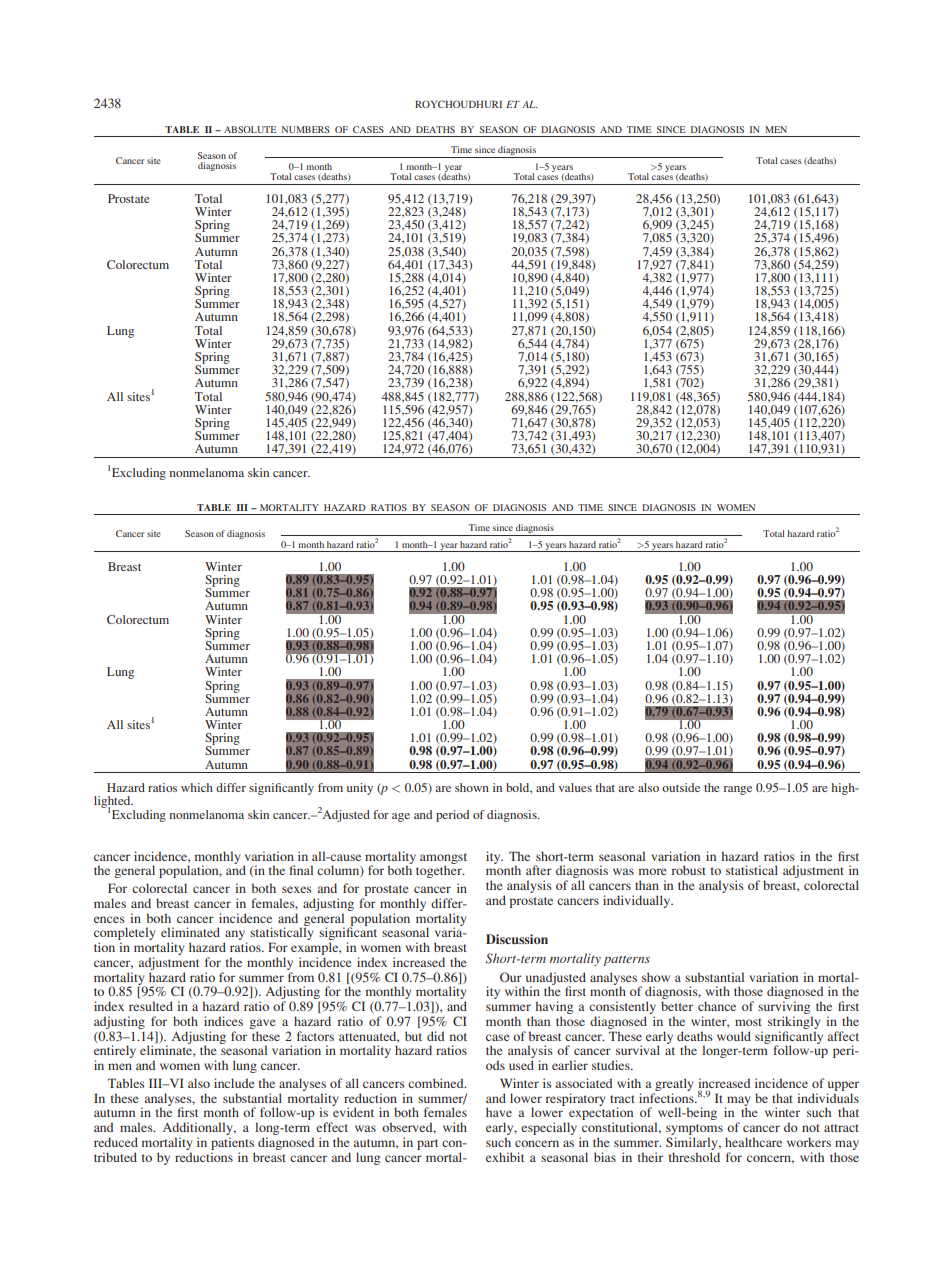  What do you see at coordinates (519, 788) in the document?
I see `bold` at bounding box center [519, 788].
